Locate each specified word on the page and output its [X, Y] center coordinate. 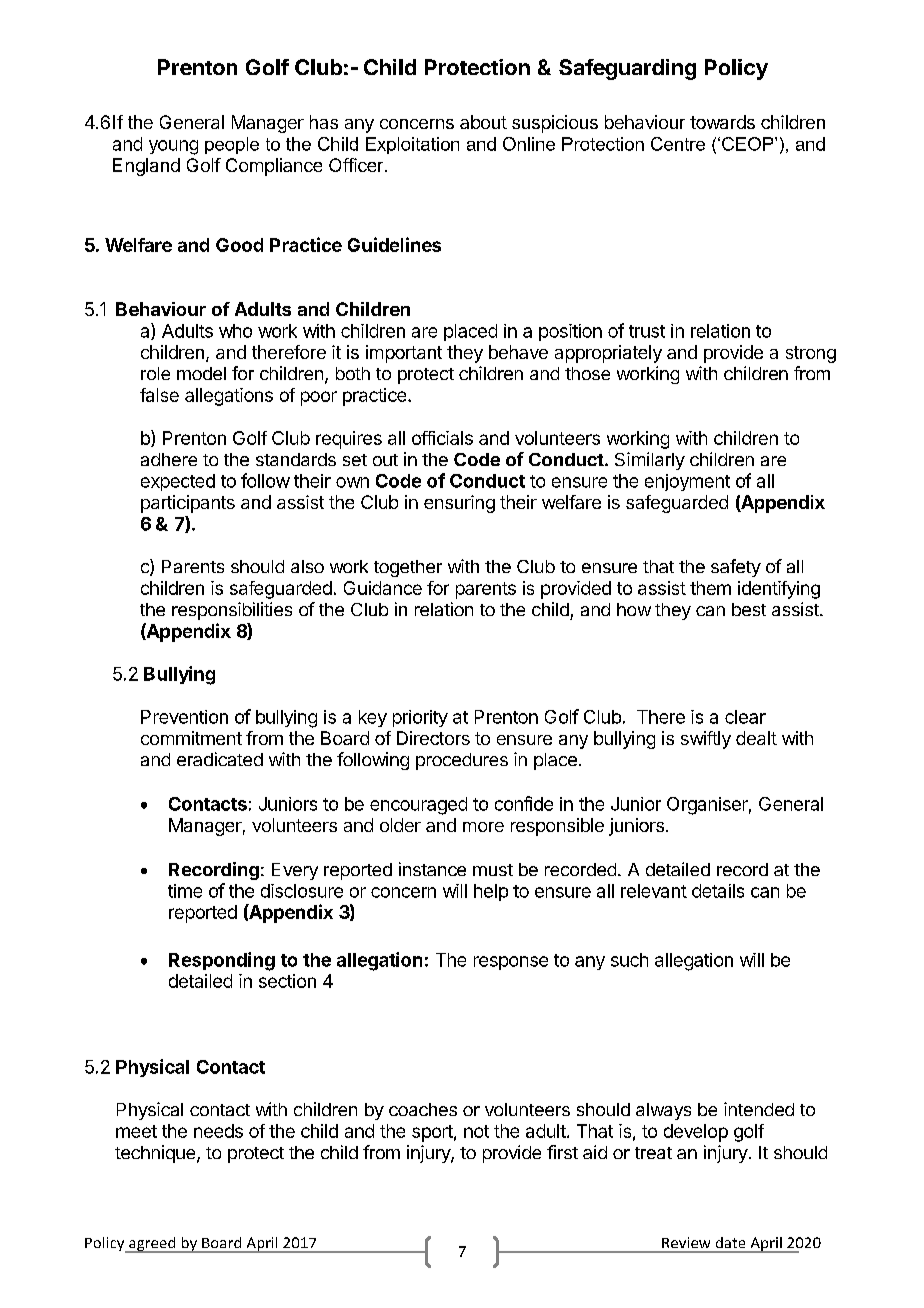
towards [722, 122]
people [232, 145]
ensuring [459, 504]
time [185, 891]
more [483, 827]
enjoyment [687, 482]
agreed [152, 1245]
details [718, 891]
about [483, 122]
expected [178, 482]
